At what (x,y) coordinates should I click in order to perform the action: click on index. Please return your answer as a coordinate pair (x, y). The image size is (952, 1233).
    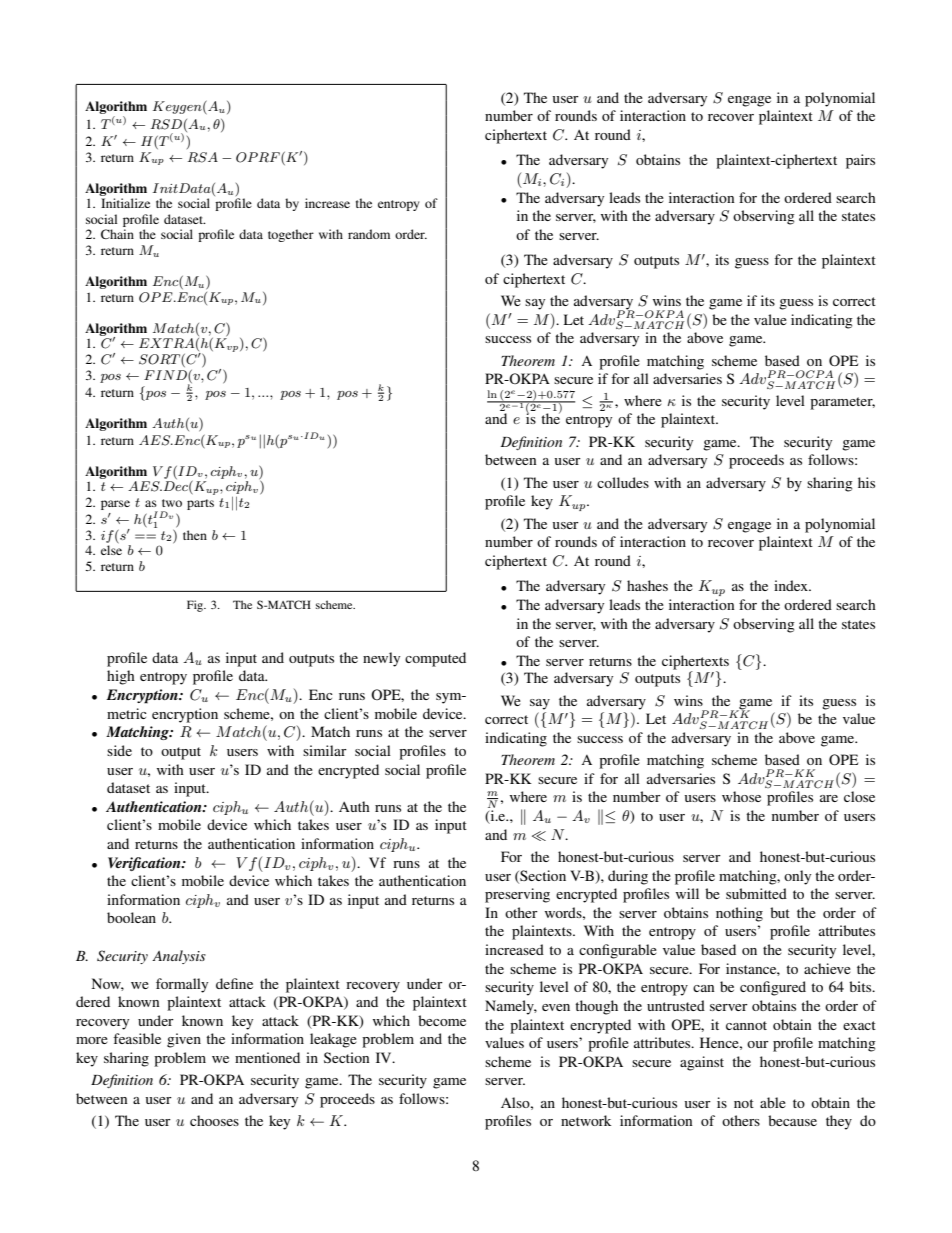
    Looking at the image, I should click on (792, 585).
